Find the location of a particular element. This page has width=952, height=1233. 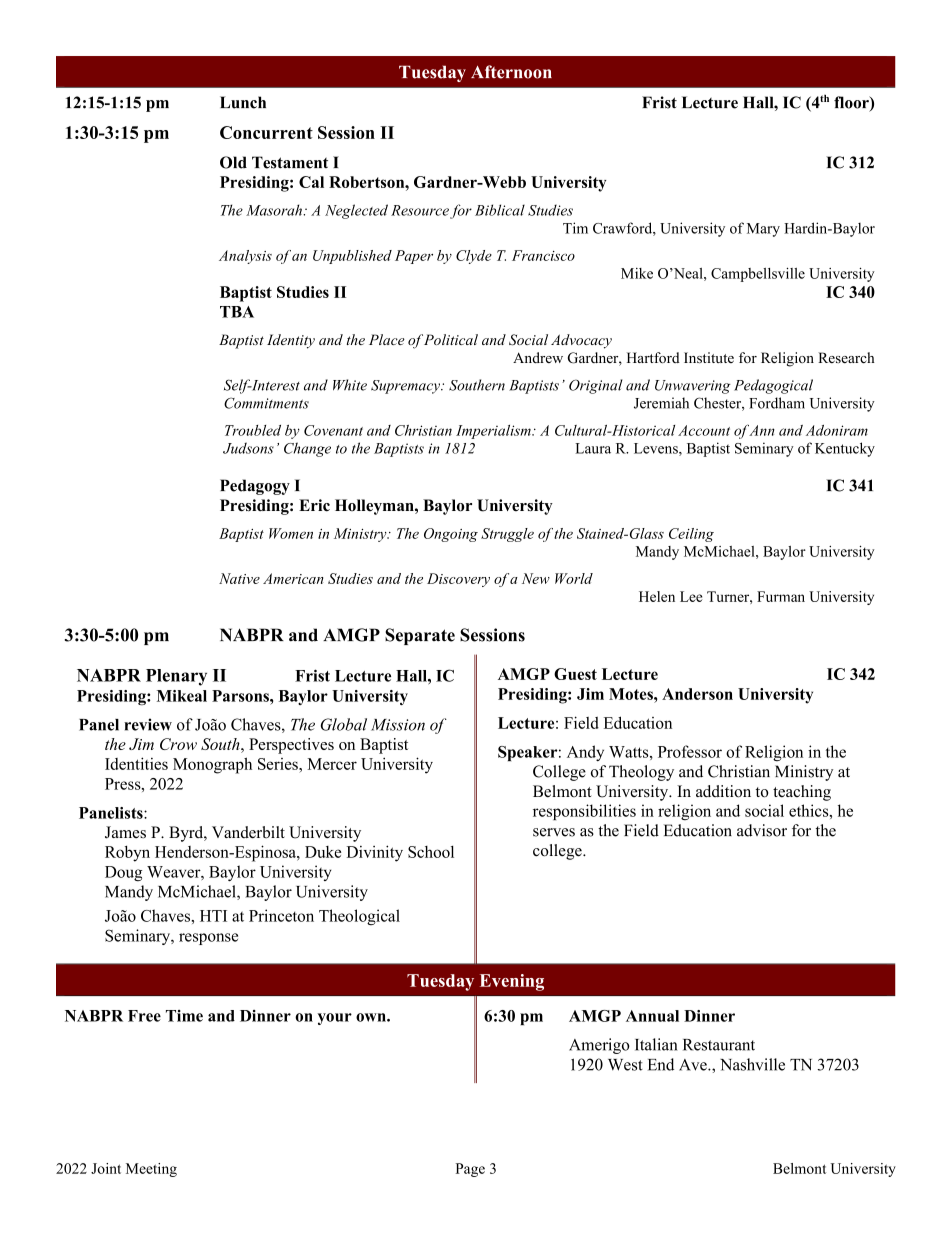

Meeting is located at coordinates (151, 1170).
